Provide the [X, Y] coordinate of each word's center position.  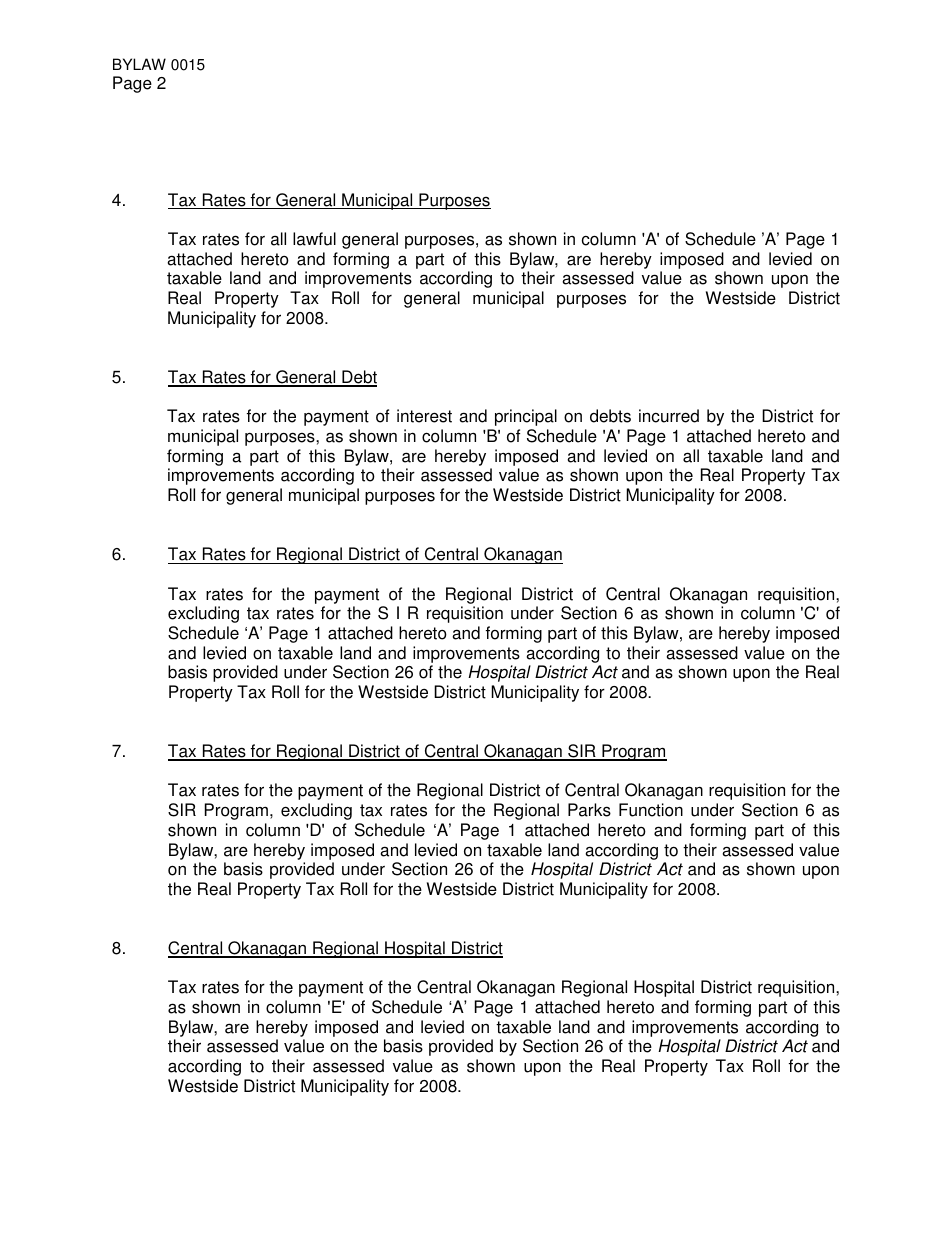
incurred [669, 416]
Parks [589, 810]
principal [526, 417]
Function [651, 810]
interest [424, 416]
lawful [314, 239]
